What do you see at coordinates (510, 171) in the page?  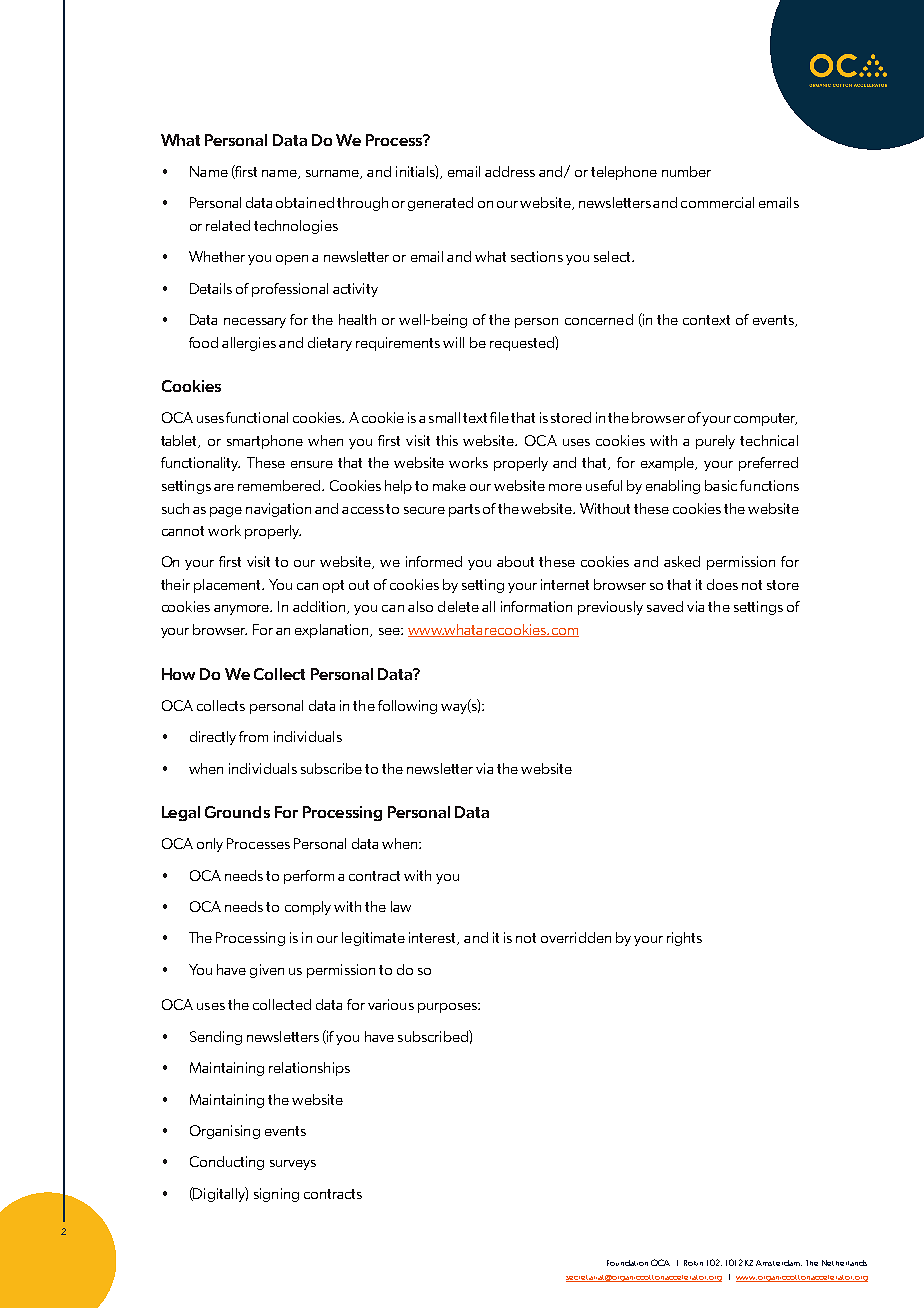 I see `address` at bounding box center [510, 171].
